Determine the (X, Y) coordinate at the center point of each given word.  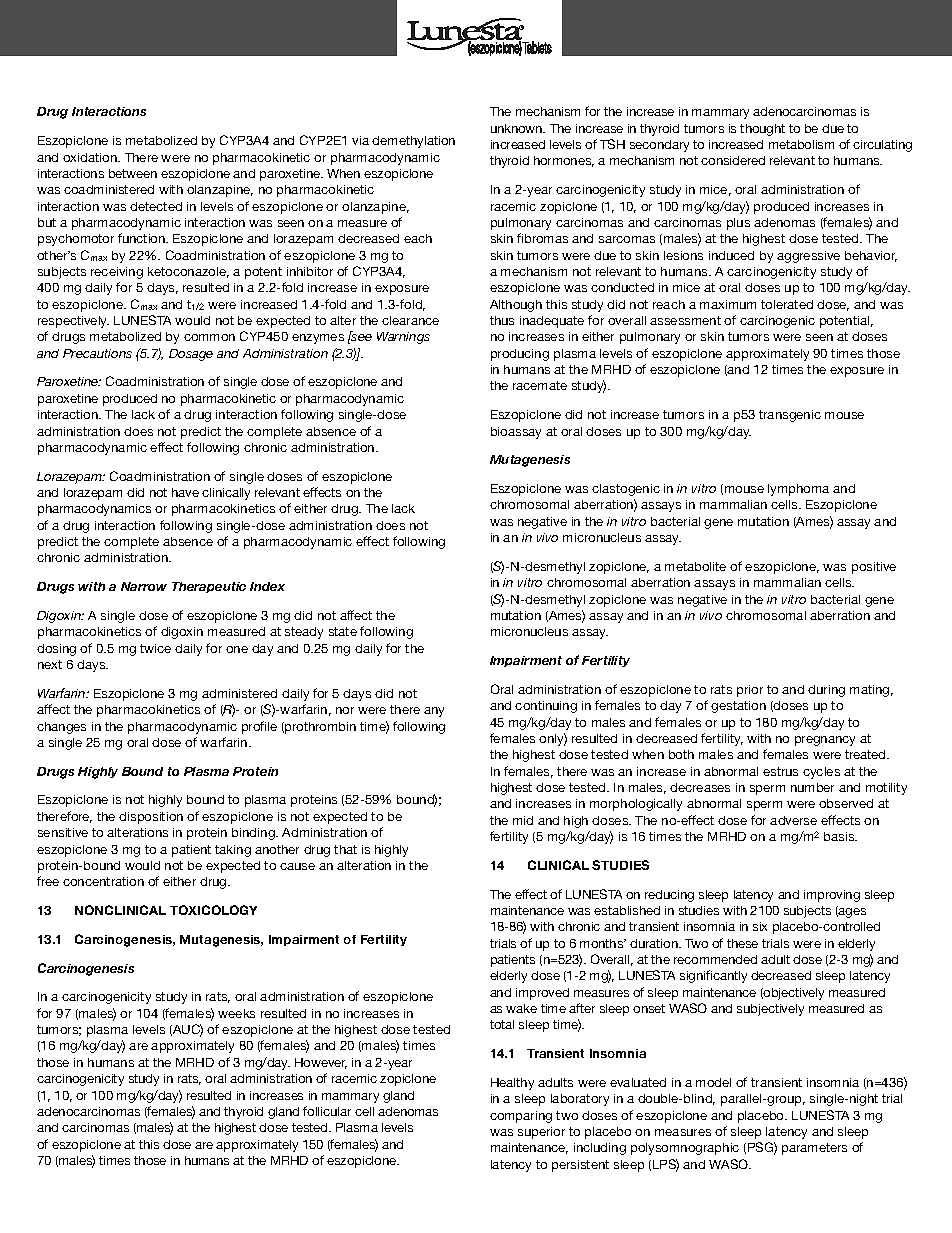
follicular (327, 1111)
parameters (814, 1149)
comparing (521, 1117)
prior (750, 691)
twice (155, 648)
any (434, 712)
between (133, 173)
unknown (518, 128)
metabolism (801, 144)
